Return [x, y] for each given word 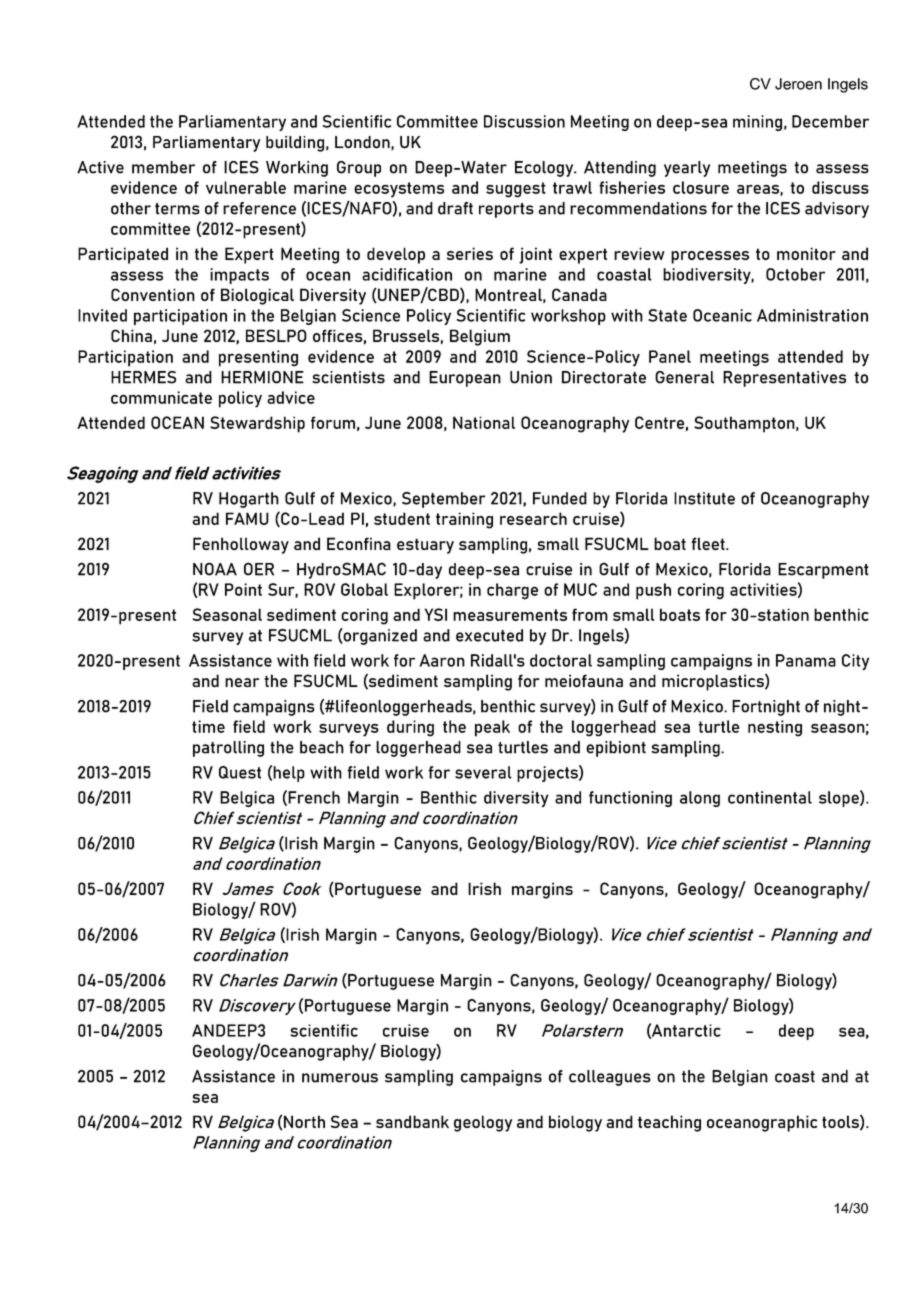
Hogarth [249, 500]
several [483, 772]
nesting [775, 728]
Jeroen [798, 84]
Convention [153, 294]
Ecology [545, 169]
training [464, 520]
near [242, 682]
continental [770, 797]
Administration [812, 315]
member [163, 167]
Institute [704, 498]
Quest [240, 772]
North [304, 1121]
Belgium [480, 337]
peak [492, 728]
